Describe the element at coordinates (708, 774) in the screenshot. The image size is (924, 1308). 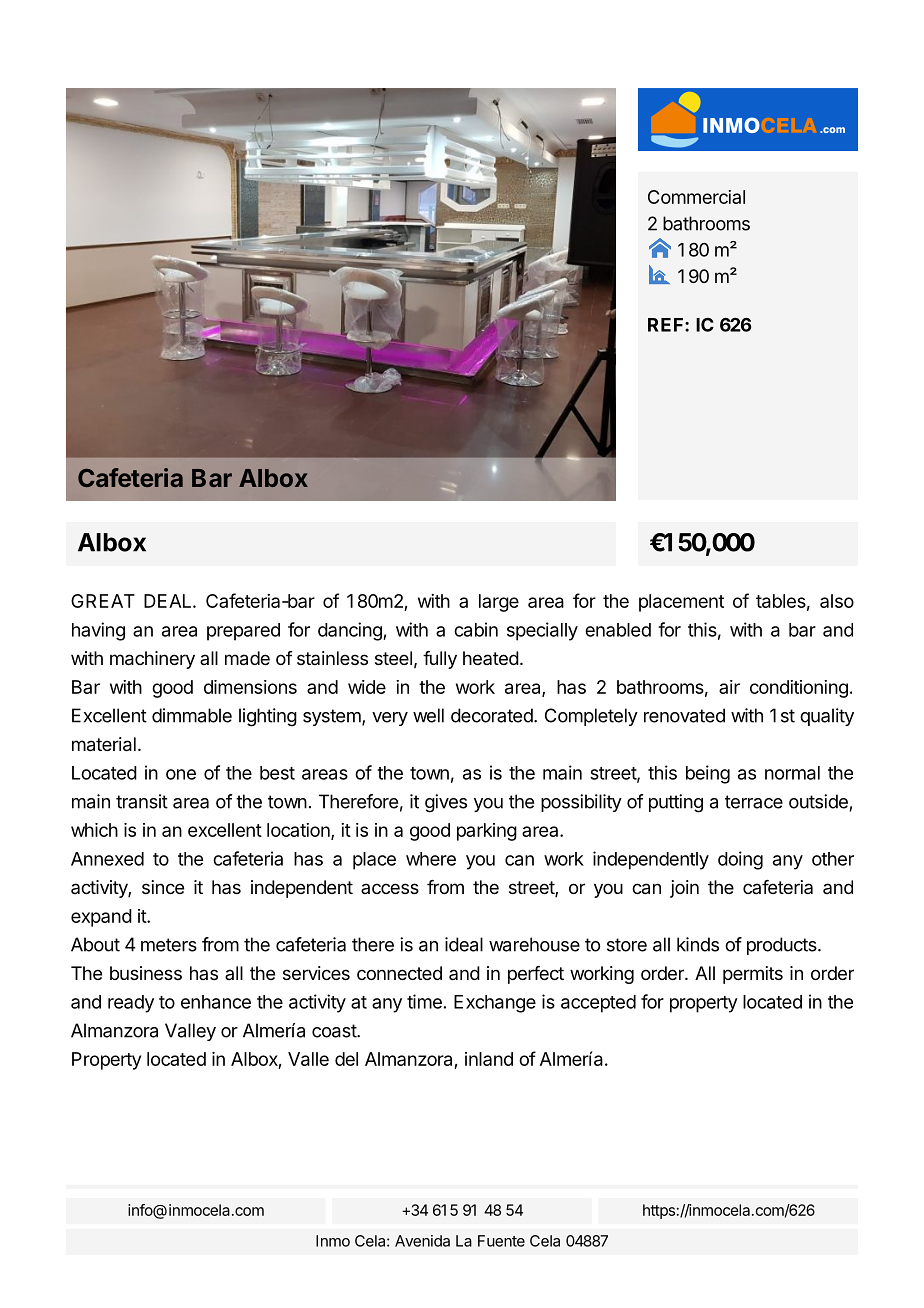
I see `being` at that location.
